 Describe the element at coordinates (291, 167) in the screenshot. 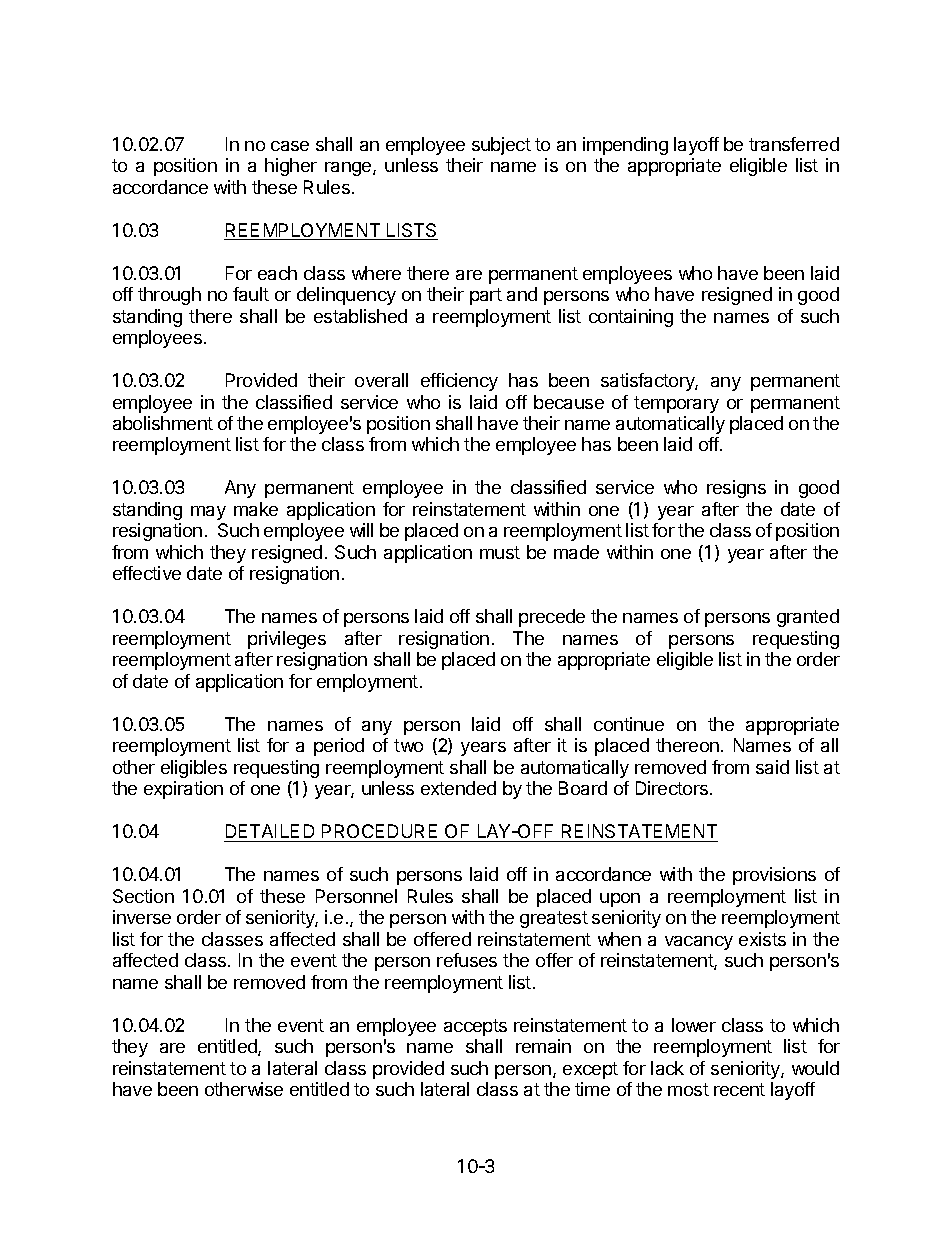

I see `higher` at that location.
